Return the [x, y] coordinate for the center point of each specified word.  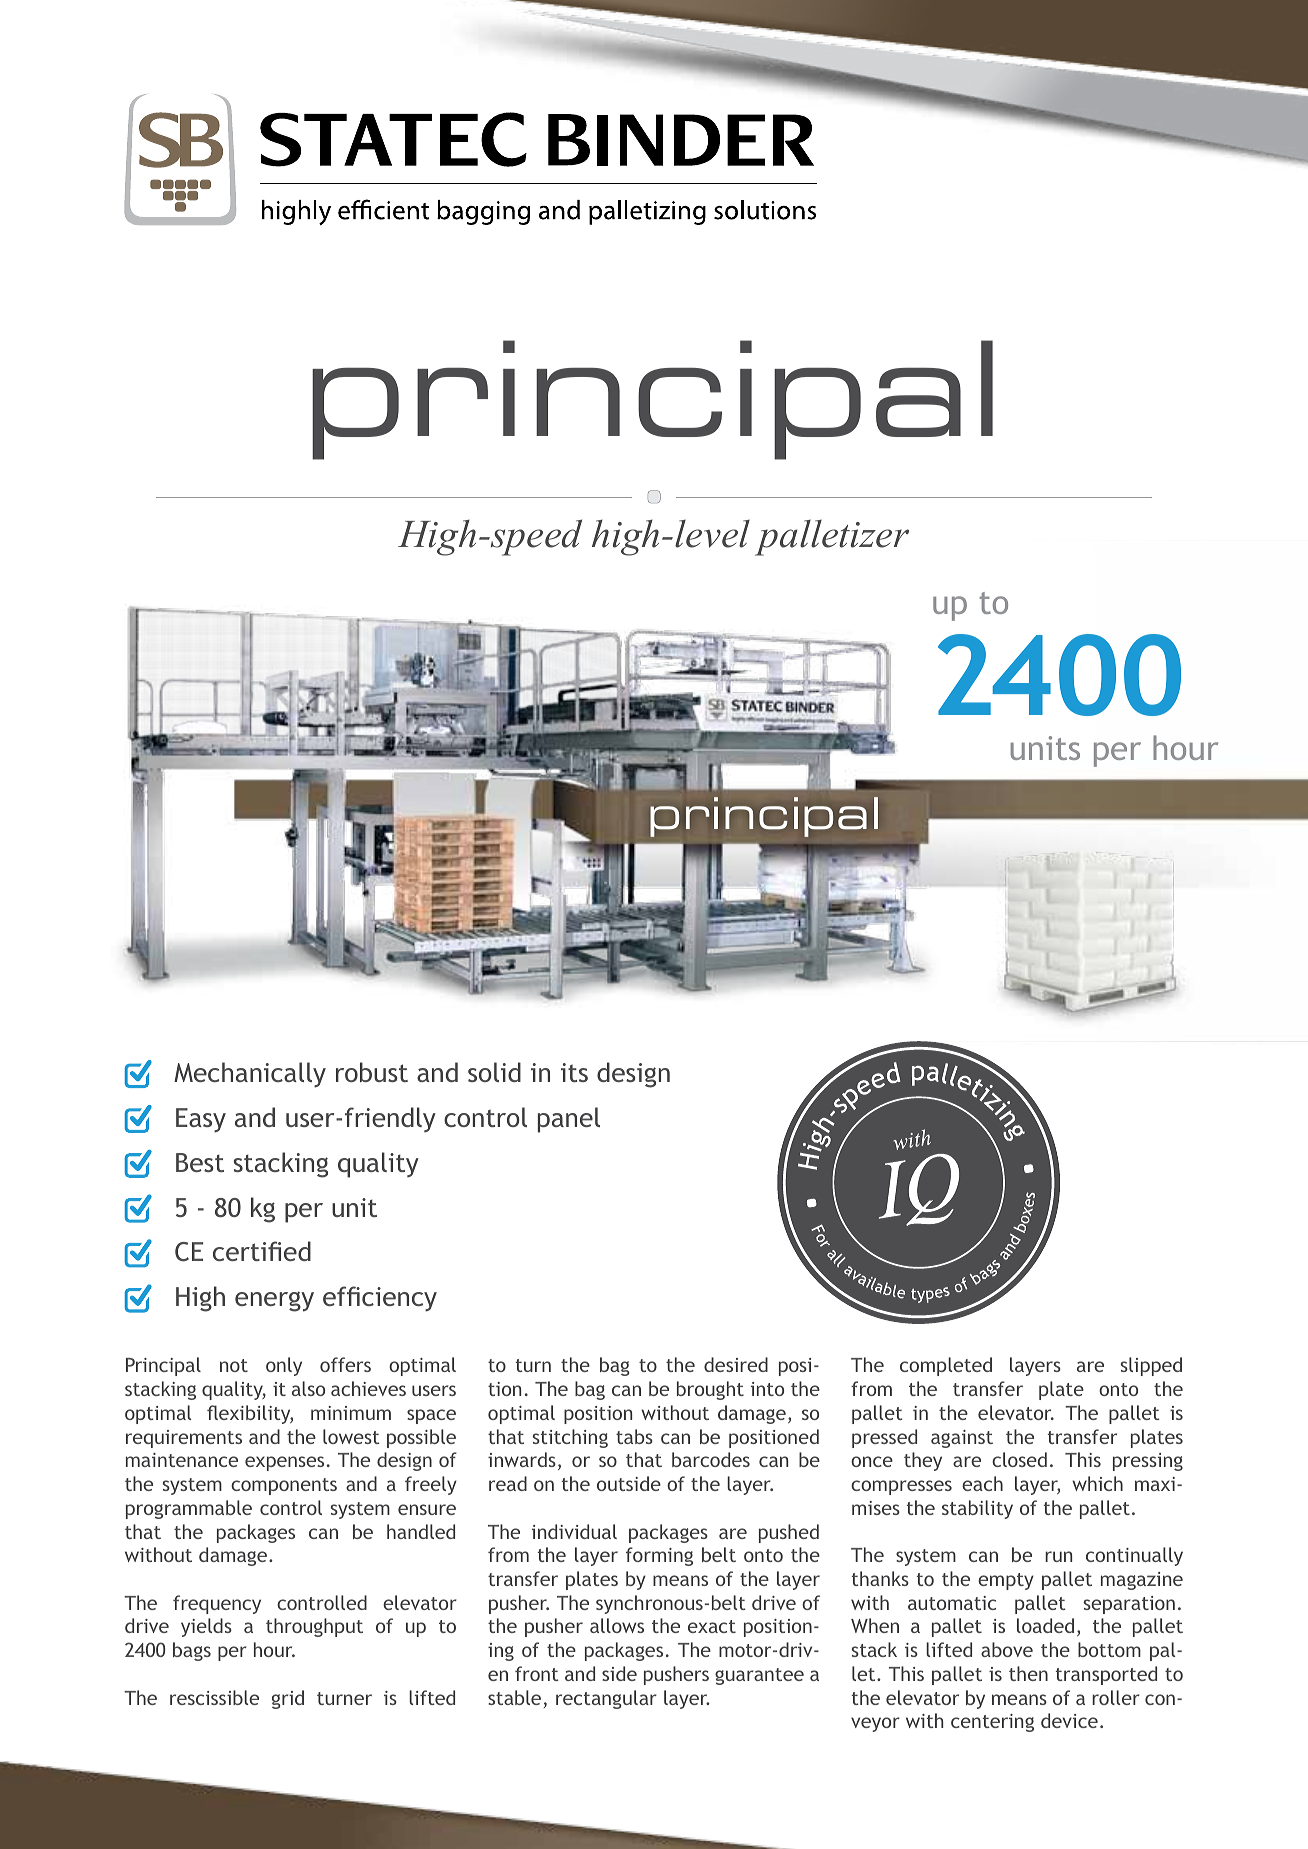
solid [494, 1072]
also [308, 1388]
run [1058, 1556]
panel [569, 1120]
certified [262, 1251]
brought [710, 1390]
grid [288, 1699]
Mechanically [250, 1075]
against [962, 1439]
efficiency [380, 1299]
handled [421, 1531]
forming [659, 1556]
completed [946, 1366]
